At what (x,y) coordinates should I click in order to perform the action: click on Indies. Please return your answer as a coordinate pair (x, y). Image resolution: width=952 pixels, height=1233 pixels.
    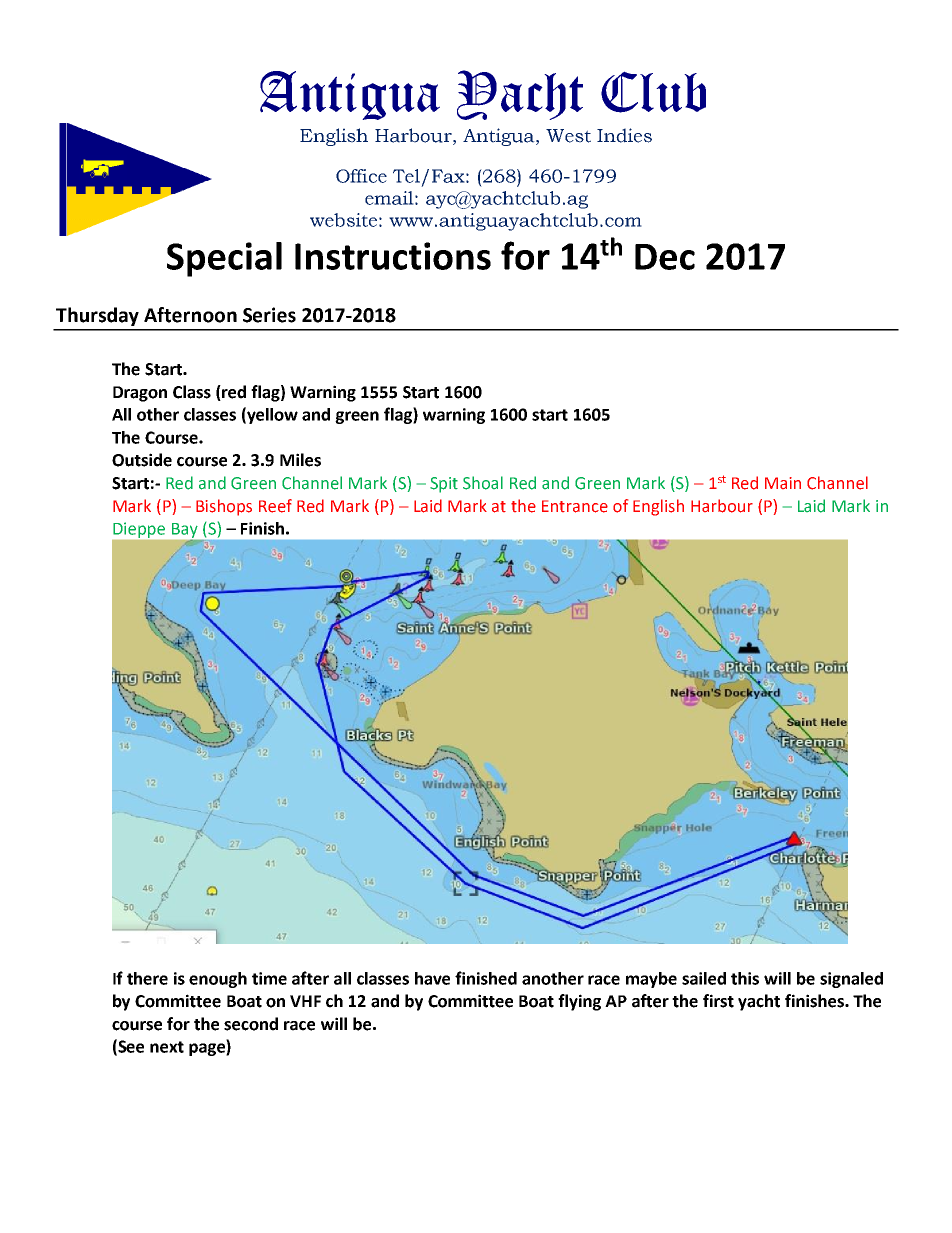
    Looking at the image, I should click on (624, 135).
